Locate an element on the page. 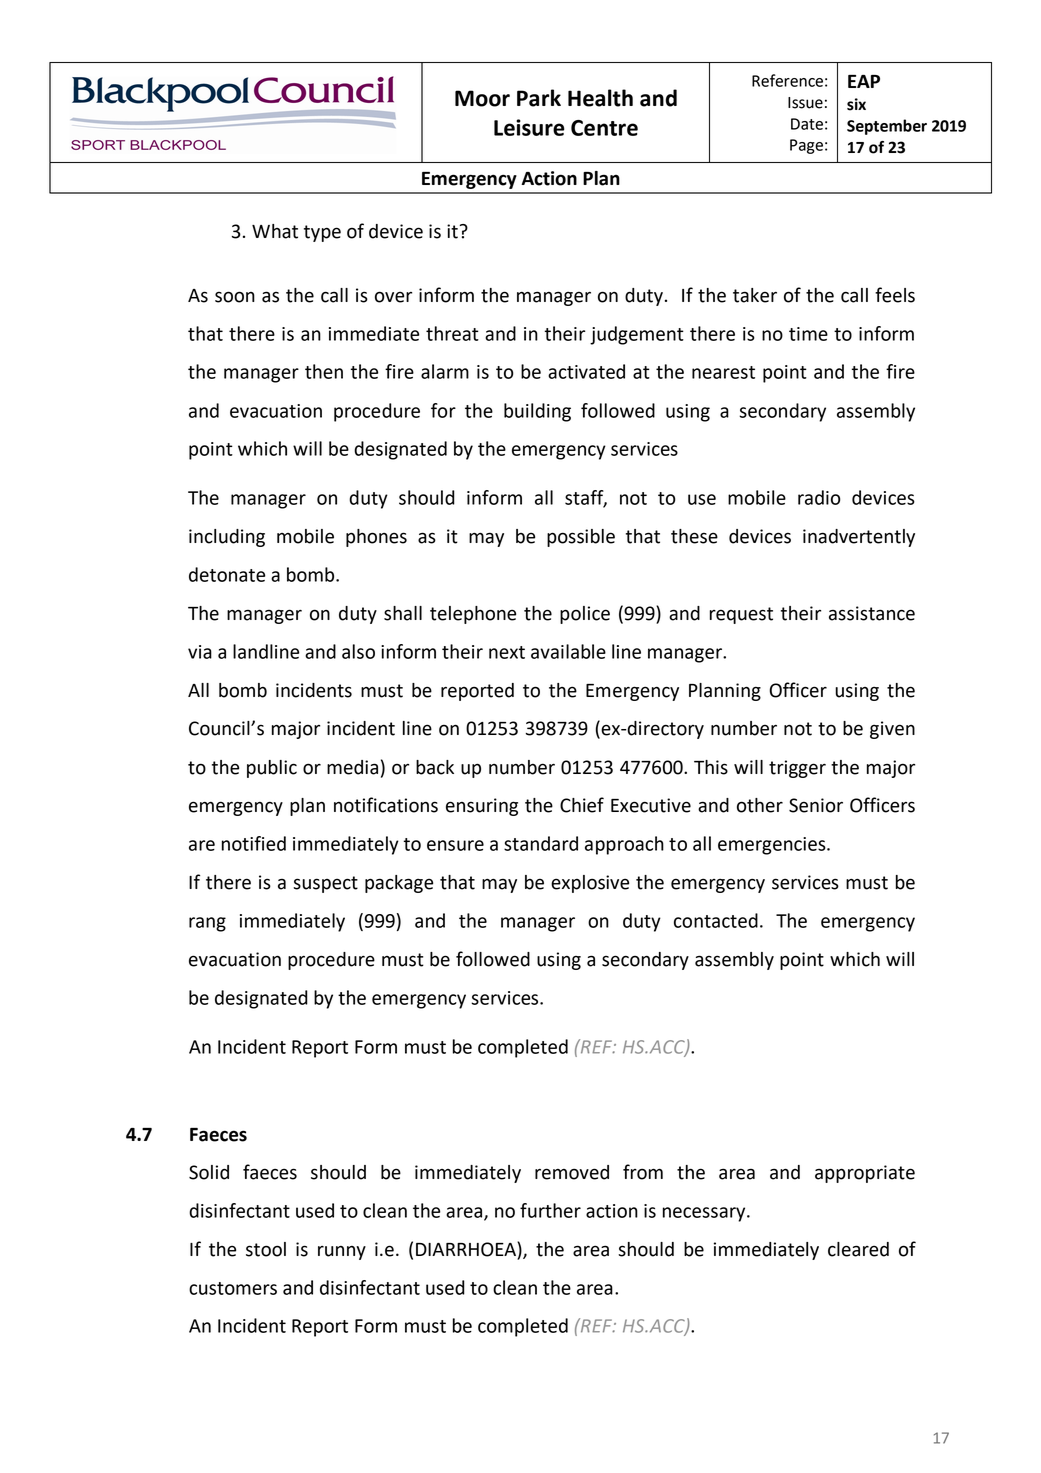 The width and height of the image is (1041, 1473). further is located at coordinates (550, 1210).
